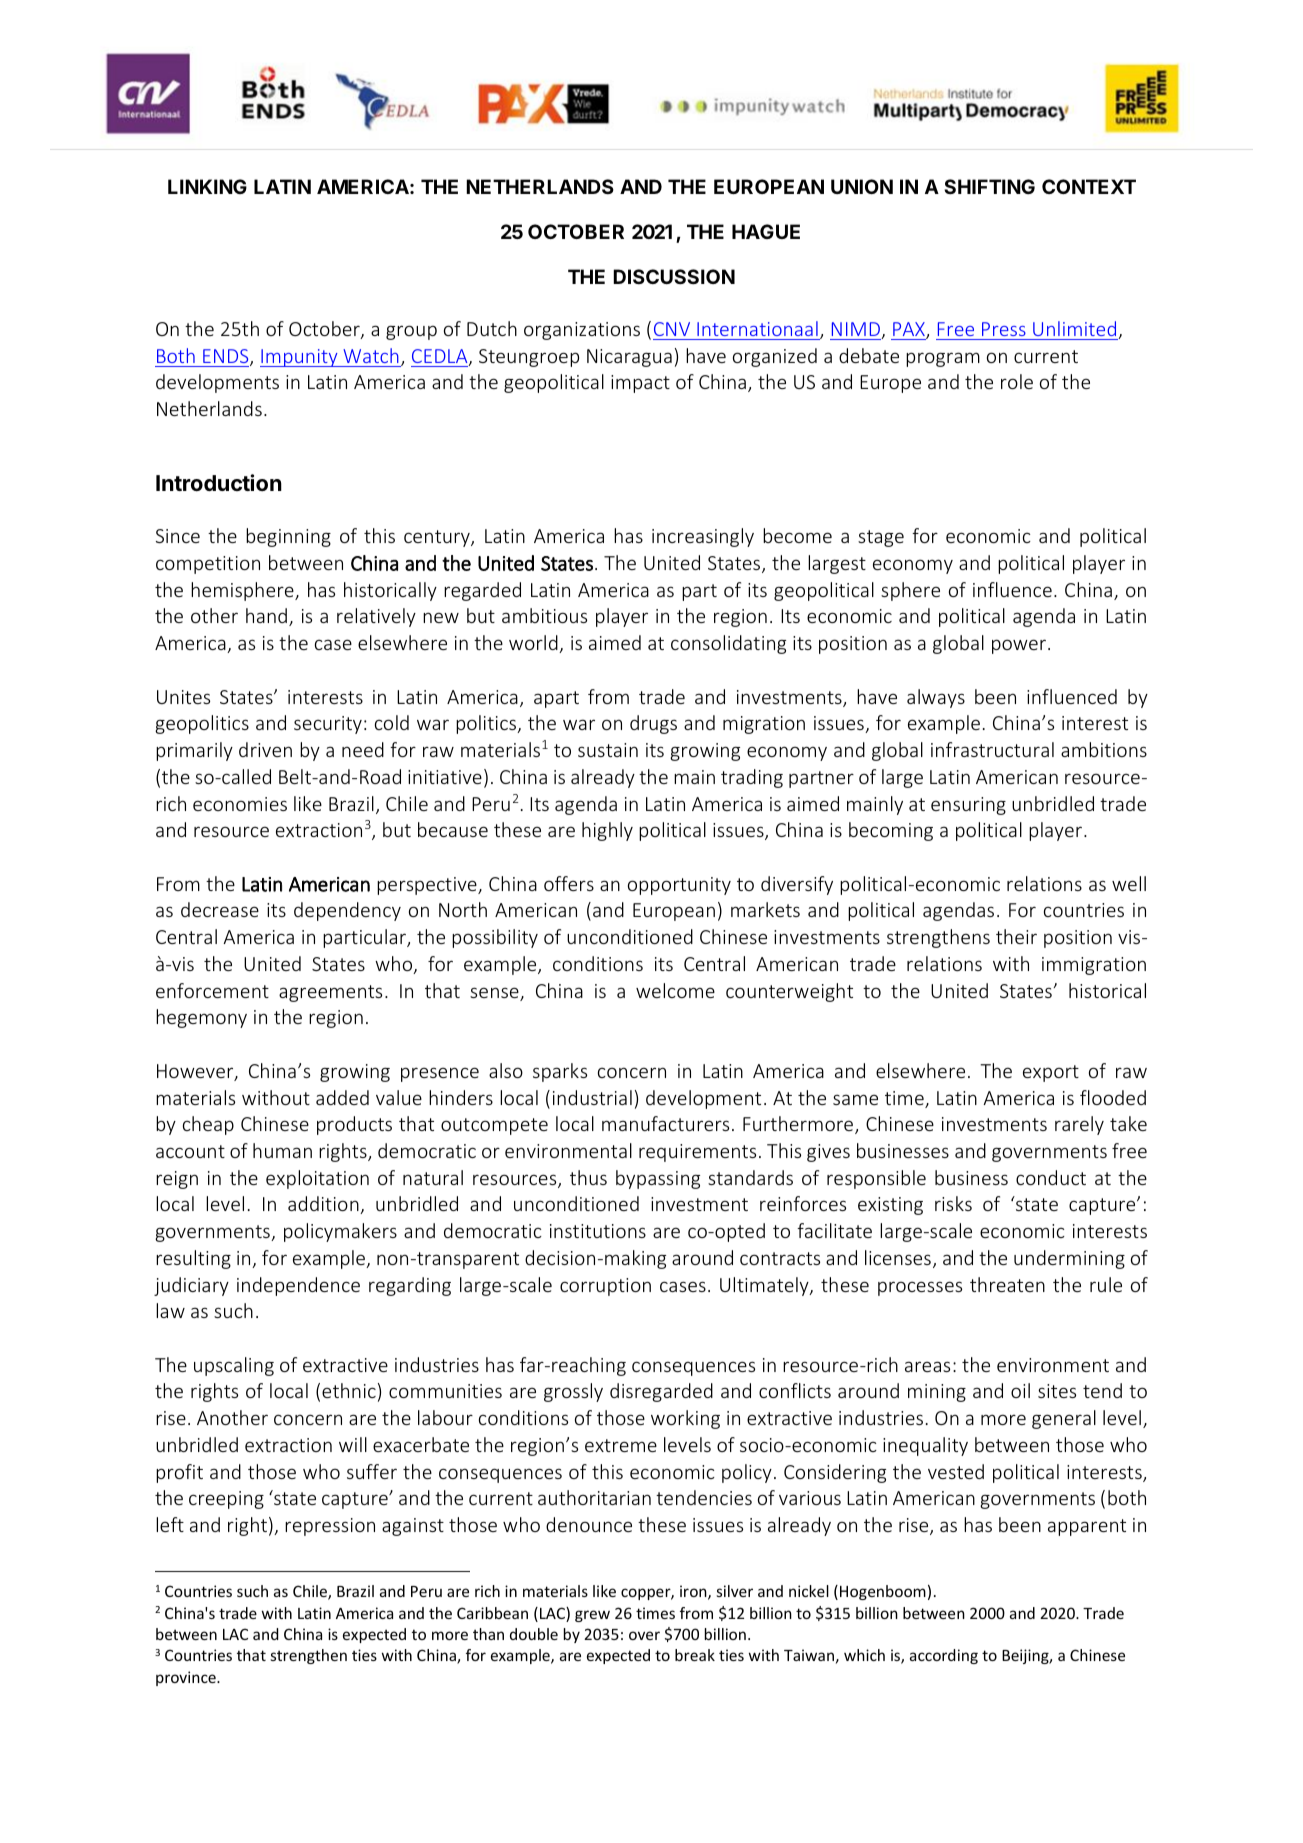  What do you see at coordinates (282, 1150) in the image?
I see `human` at bounding box center [282, 1150].
